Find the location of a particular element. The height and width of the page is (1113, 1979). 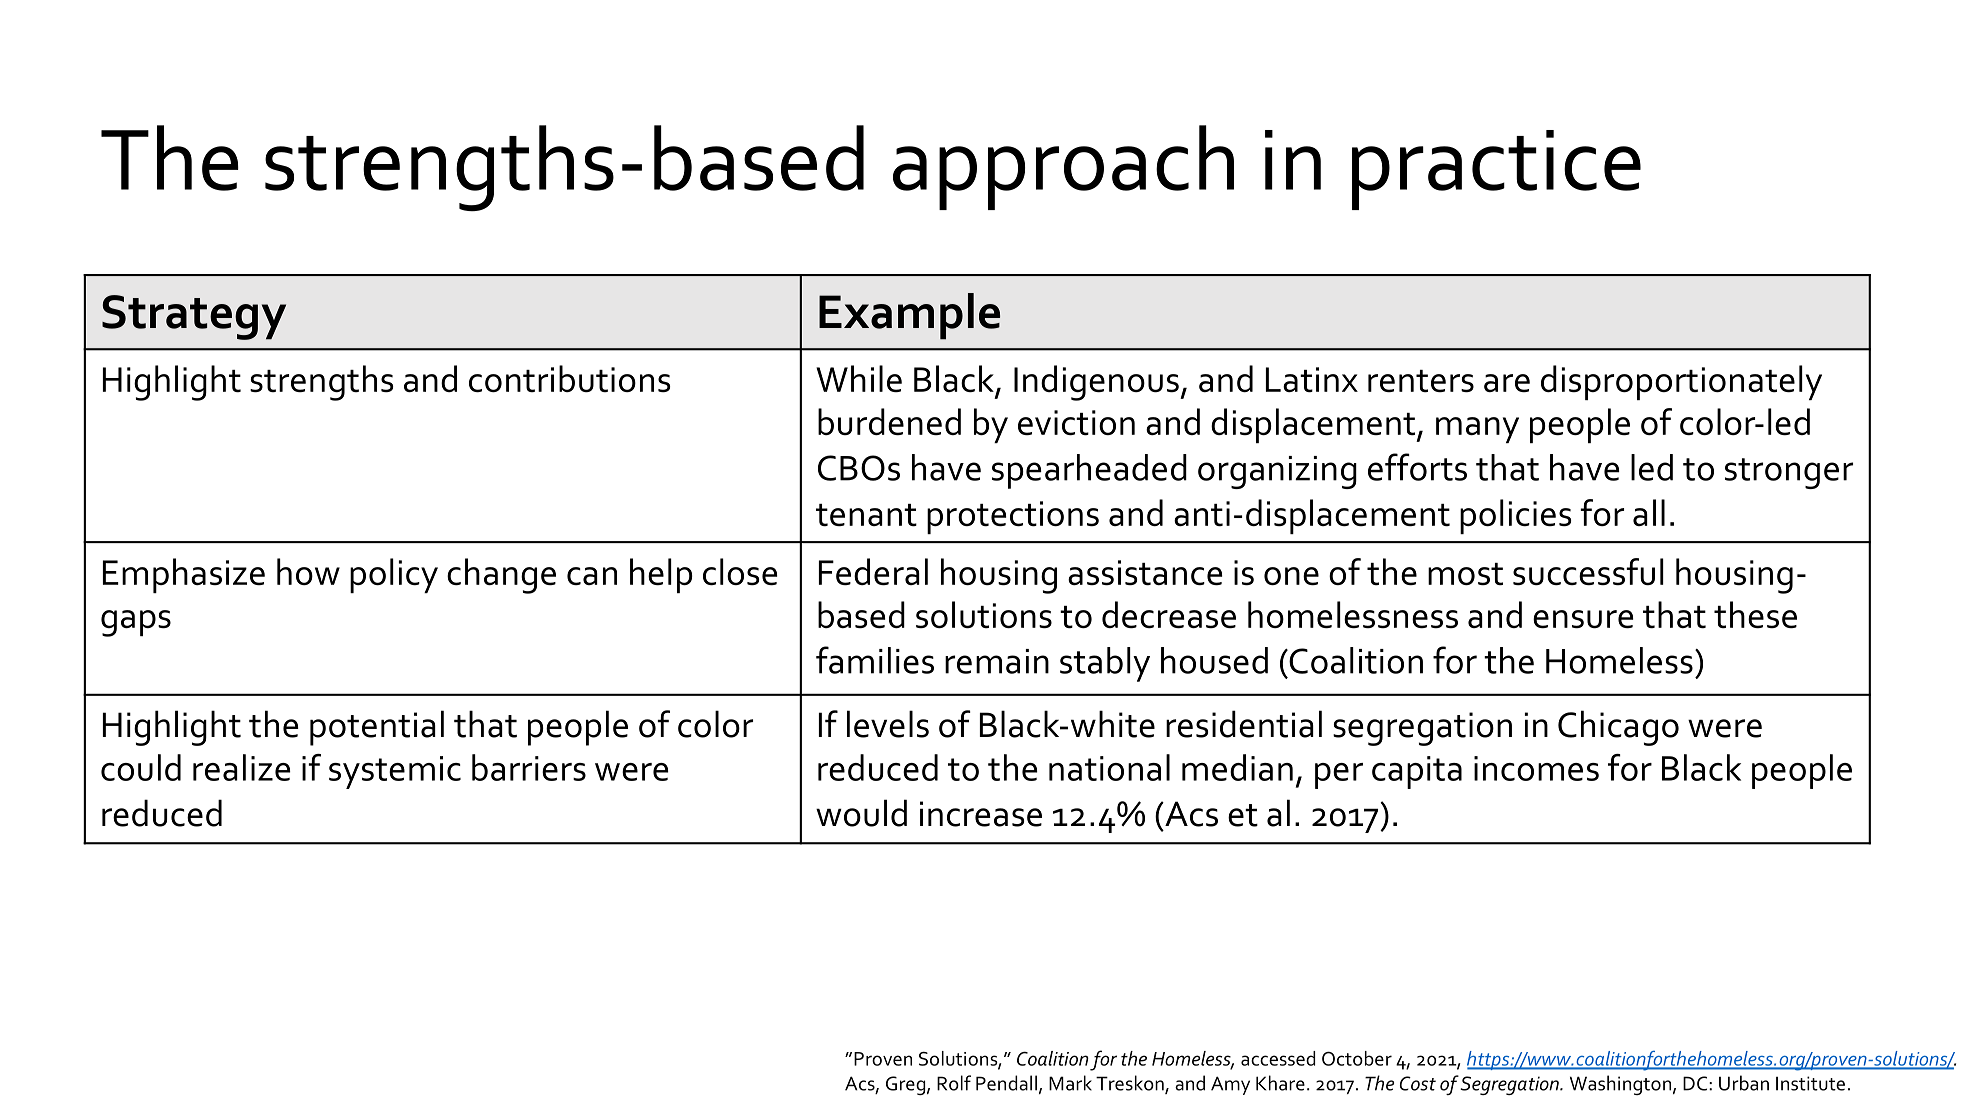

approach is located at coordinates (1063, 167).
